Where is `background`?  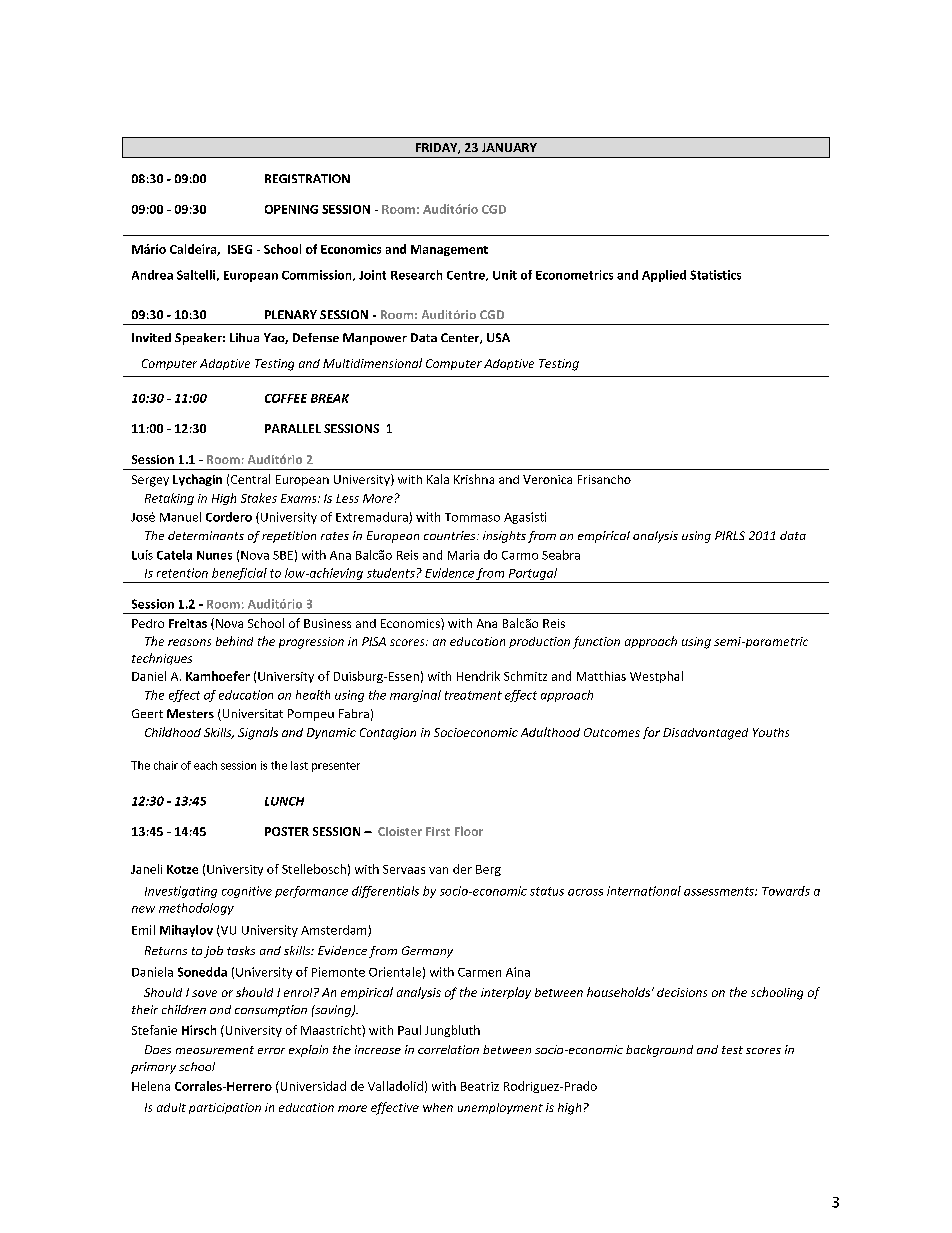 background is located at coordinates (659, 1051).
